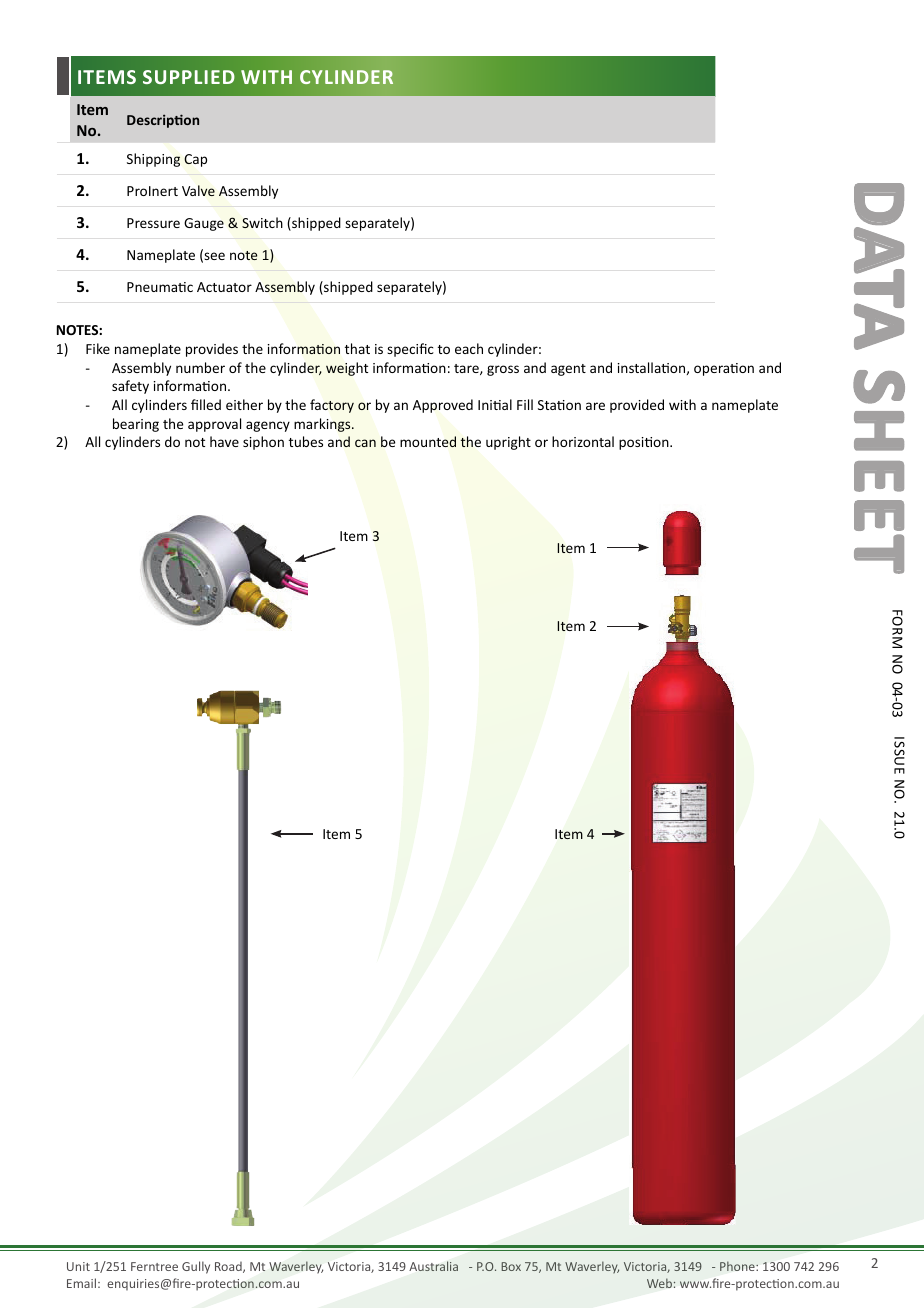 The image size is (924, 1308). I want to click on Switch, so click(262, 222).
